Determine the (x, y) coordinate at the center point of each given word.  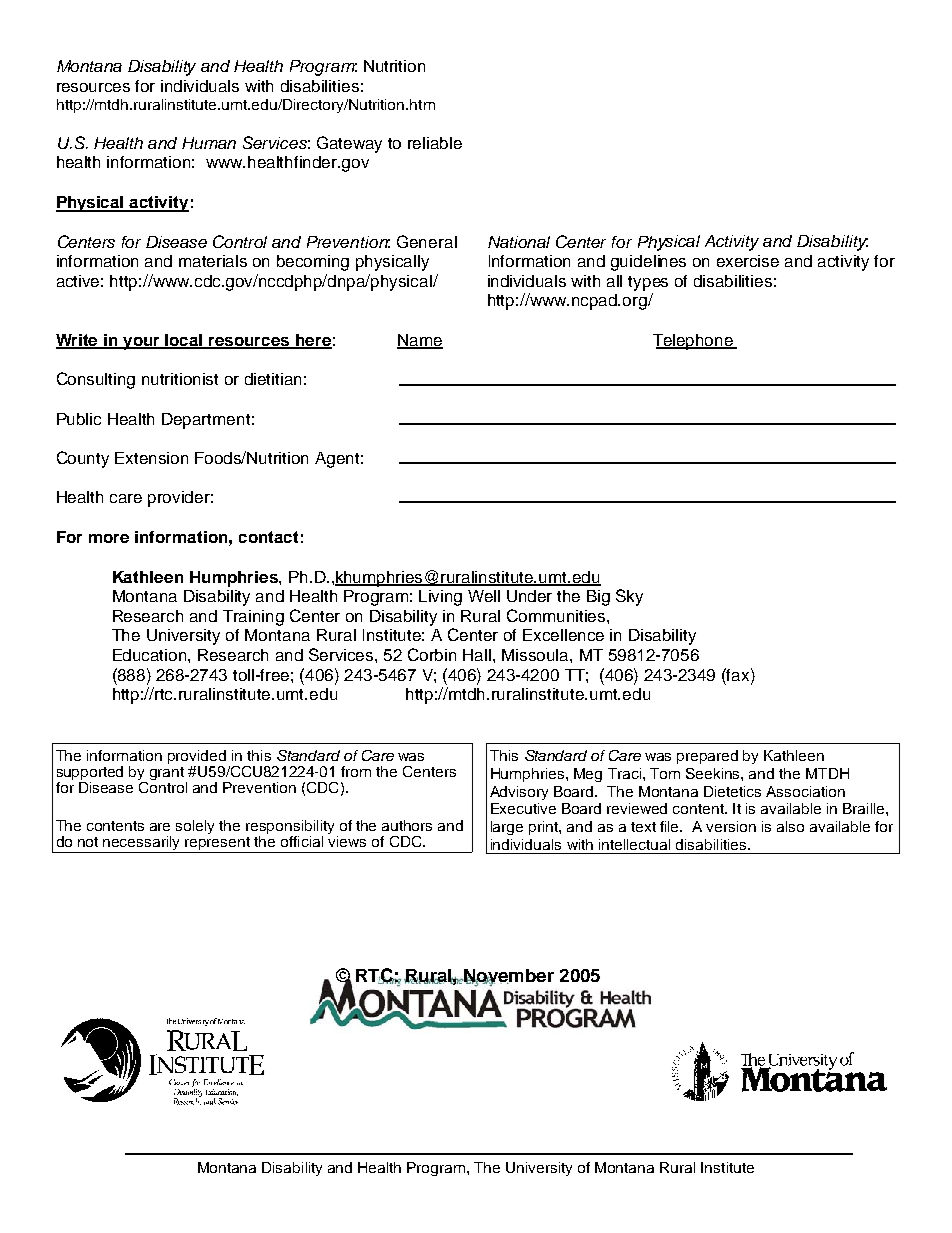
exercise (748, 261)
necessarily (142, 844)
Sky (629, 597)
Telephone (694, 342)
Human (209, 143)
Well (484, 596)
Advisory (519, 793)
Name (420, 341)
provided (197, 757)
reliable (435, 143)
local (184, 341)
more (109, 538)
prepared (707, 757)
